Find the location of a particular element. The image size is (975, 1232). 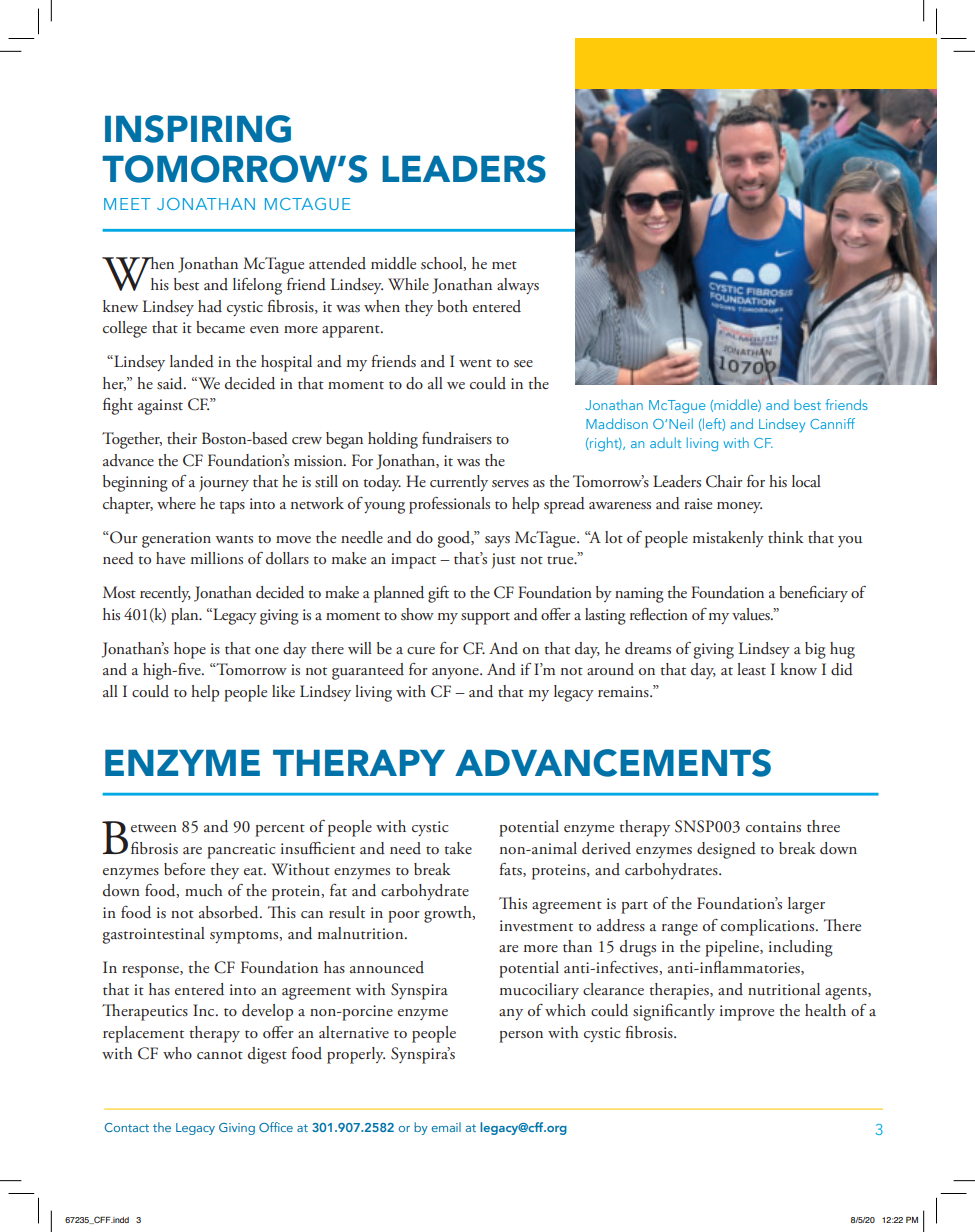

Chair is located at coordinates (724, 481).
